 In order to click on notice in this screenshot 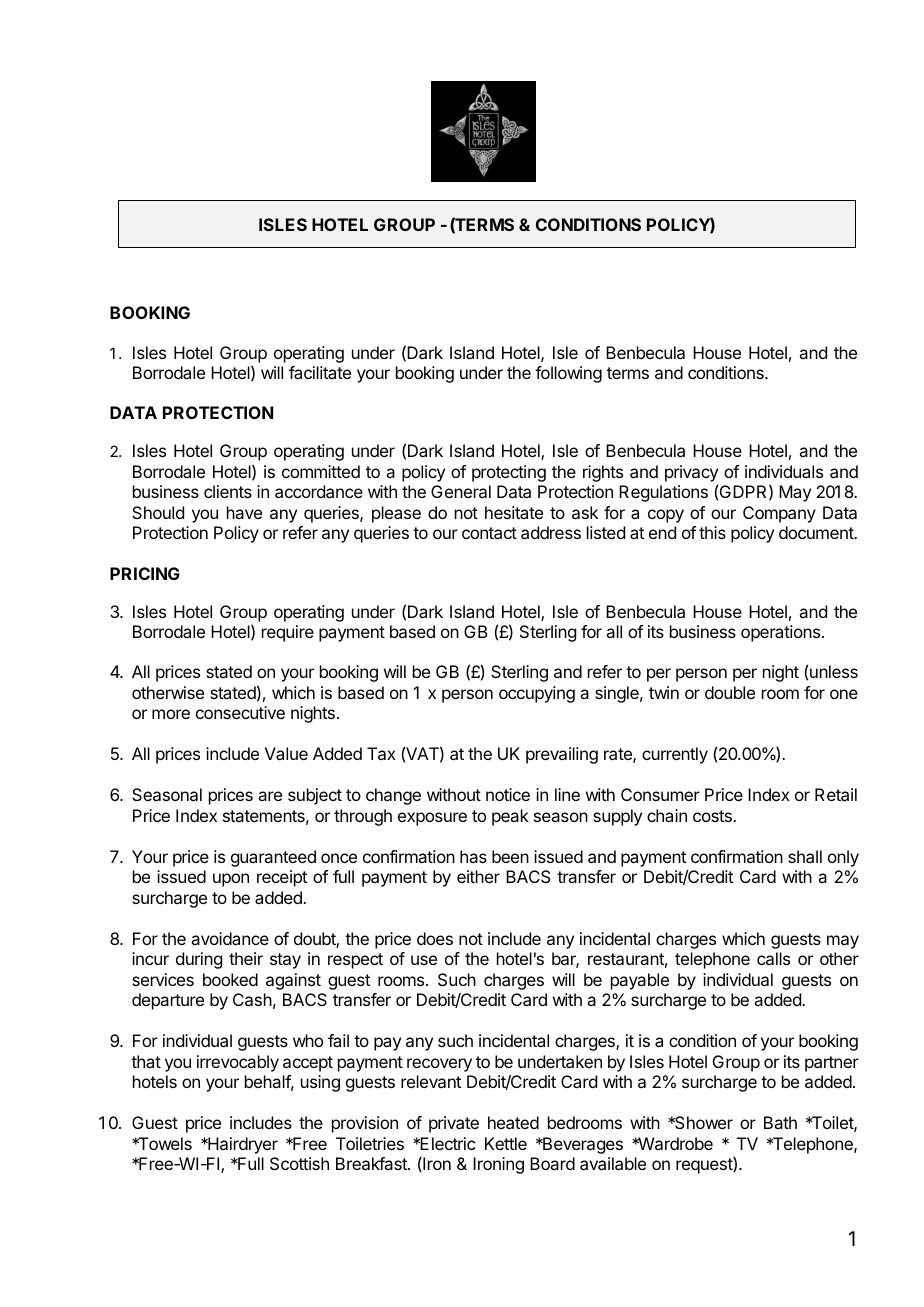, I will do `click(508, 794)`.
